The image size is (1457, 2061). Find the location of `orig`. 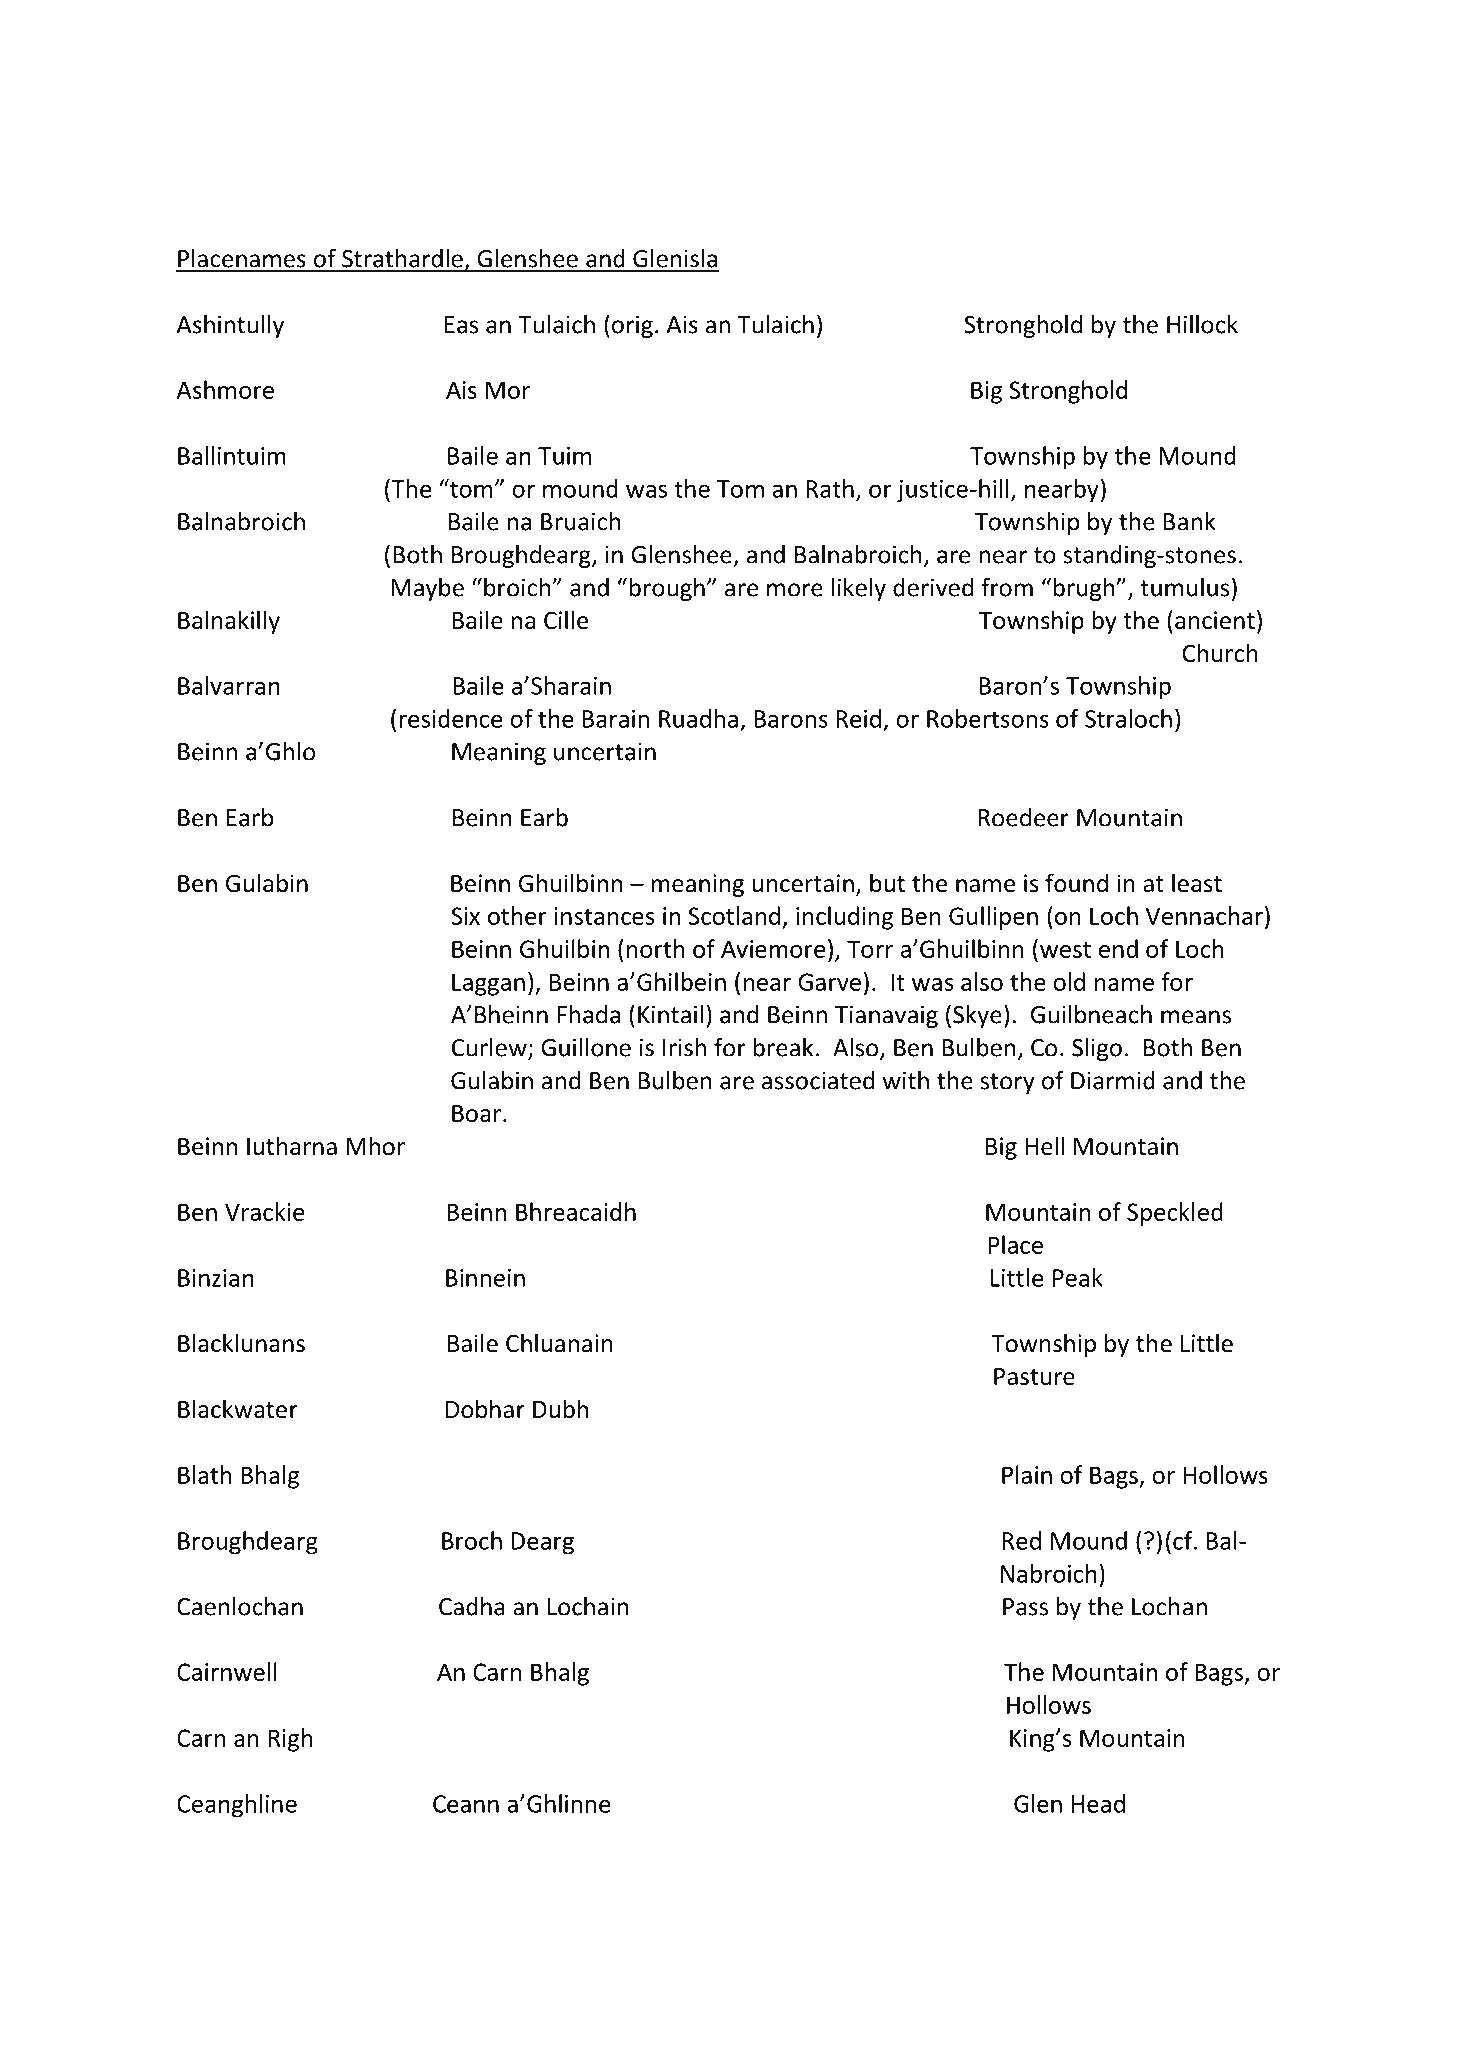

orig is located at coordinates (632, 326).
